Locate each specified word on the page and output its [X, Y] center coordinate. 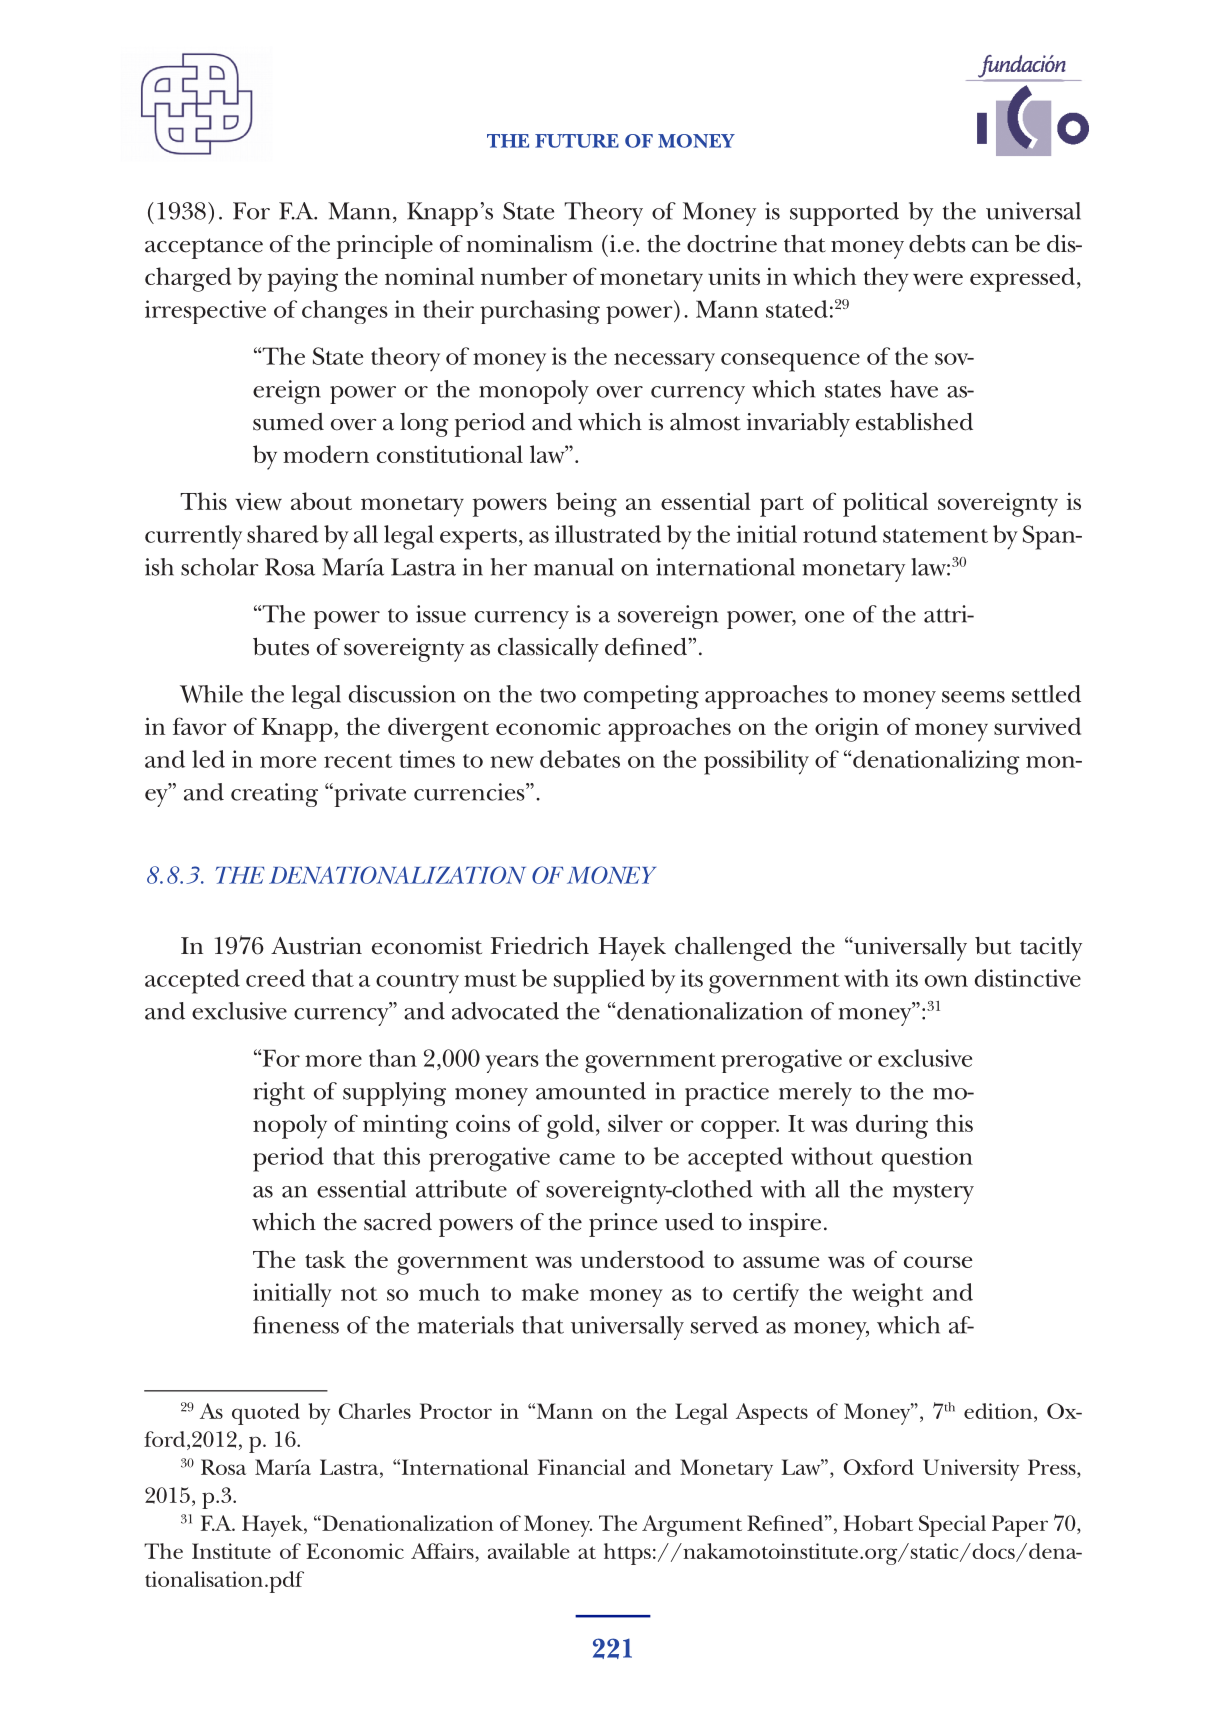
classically [548, 650]
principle [385, 246]
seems [973, 697]
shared [283, 534]
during [892, 1126]
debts [937, 244]
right [279, 1094]
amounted [591, 1091]
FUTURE [577, 141]
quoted [266, 1414]
